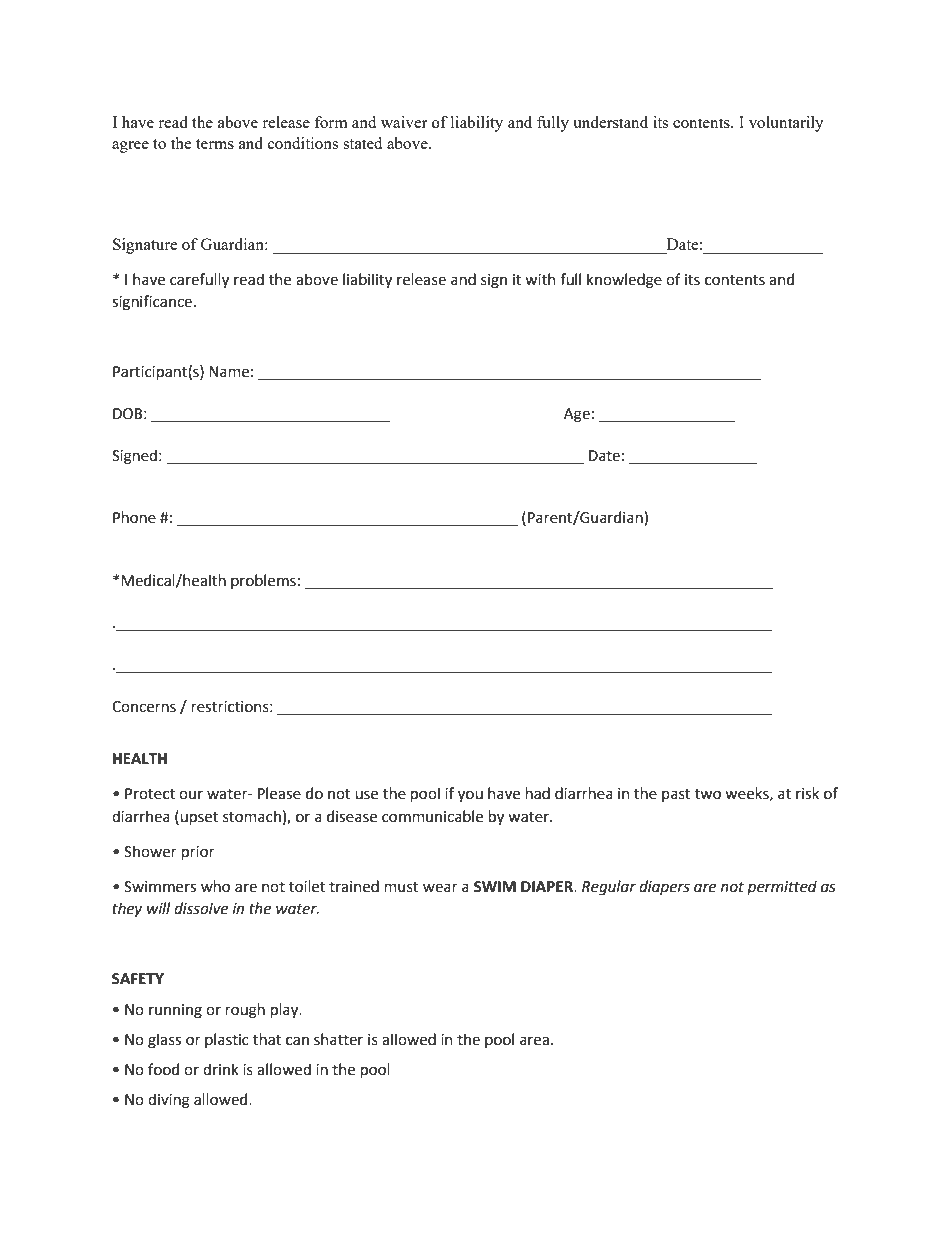 The image size is (952, 1233). I want to click on you, so click(470, 796).
